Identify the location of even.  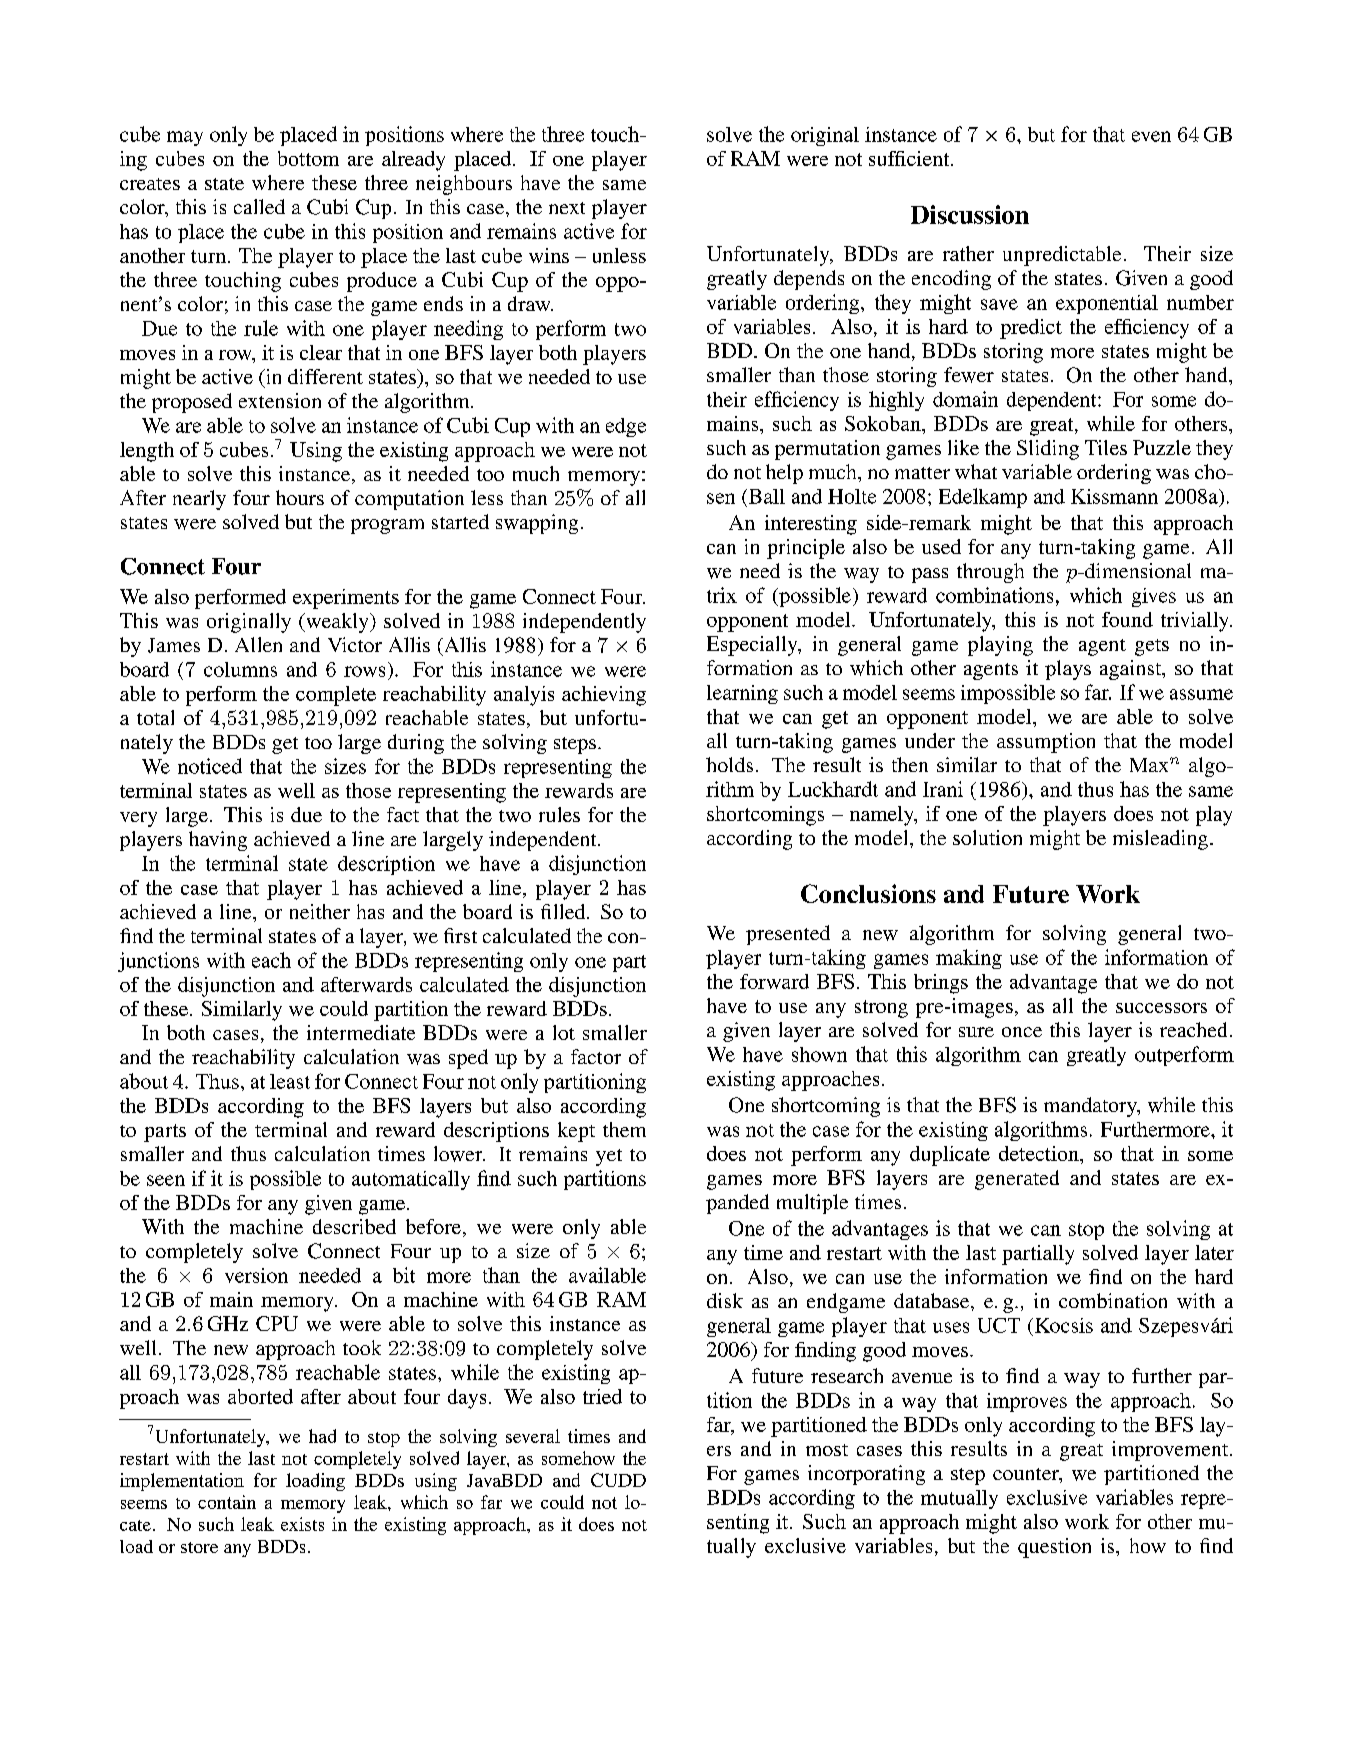
(1151, 136).
